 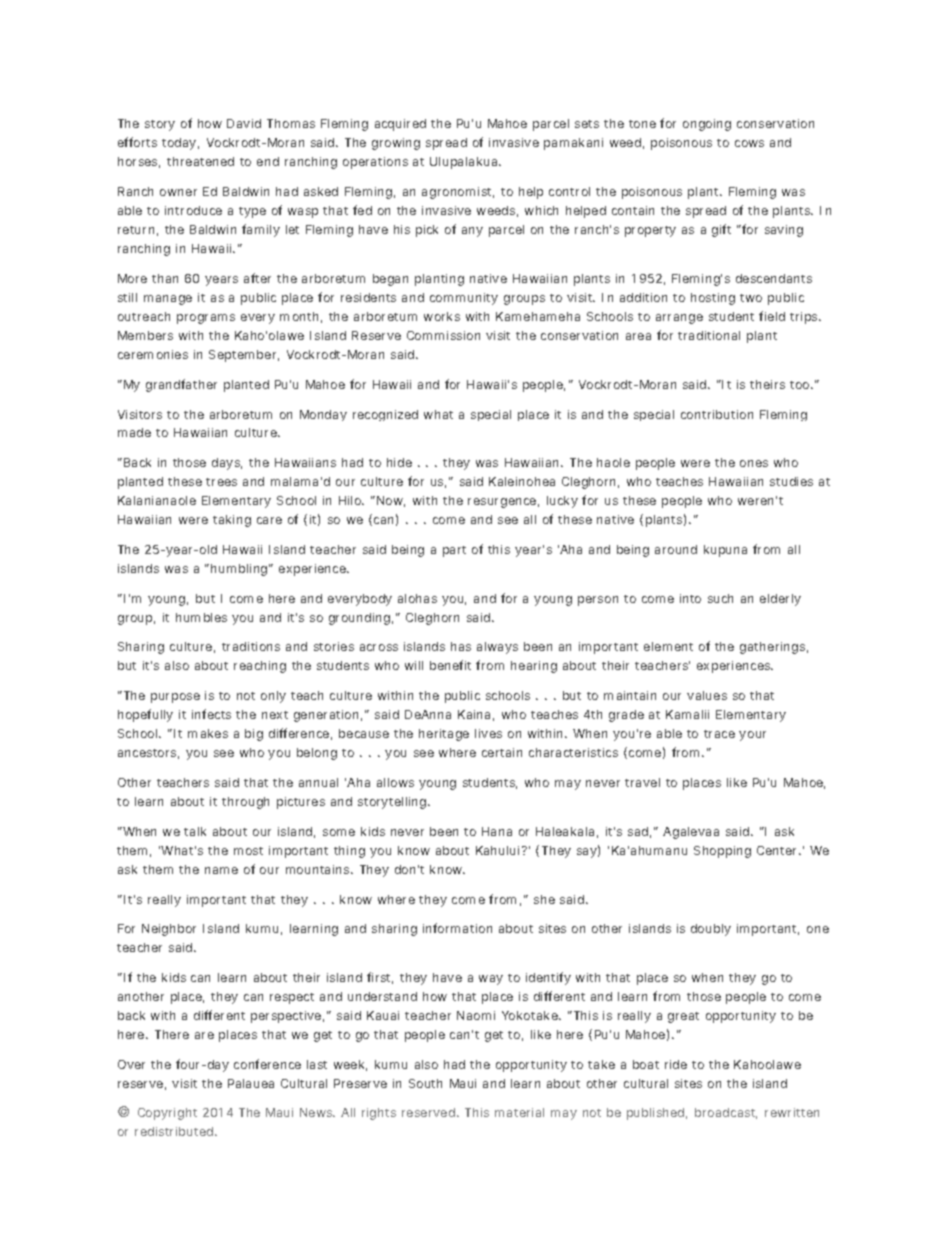 I want to click on trace, so click(x=719, y=734).
